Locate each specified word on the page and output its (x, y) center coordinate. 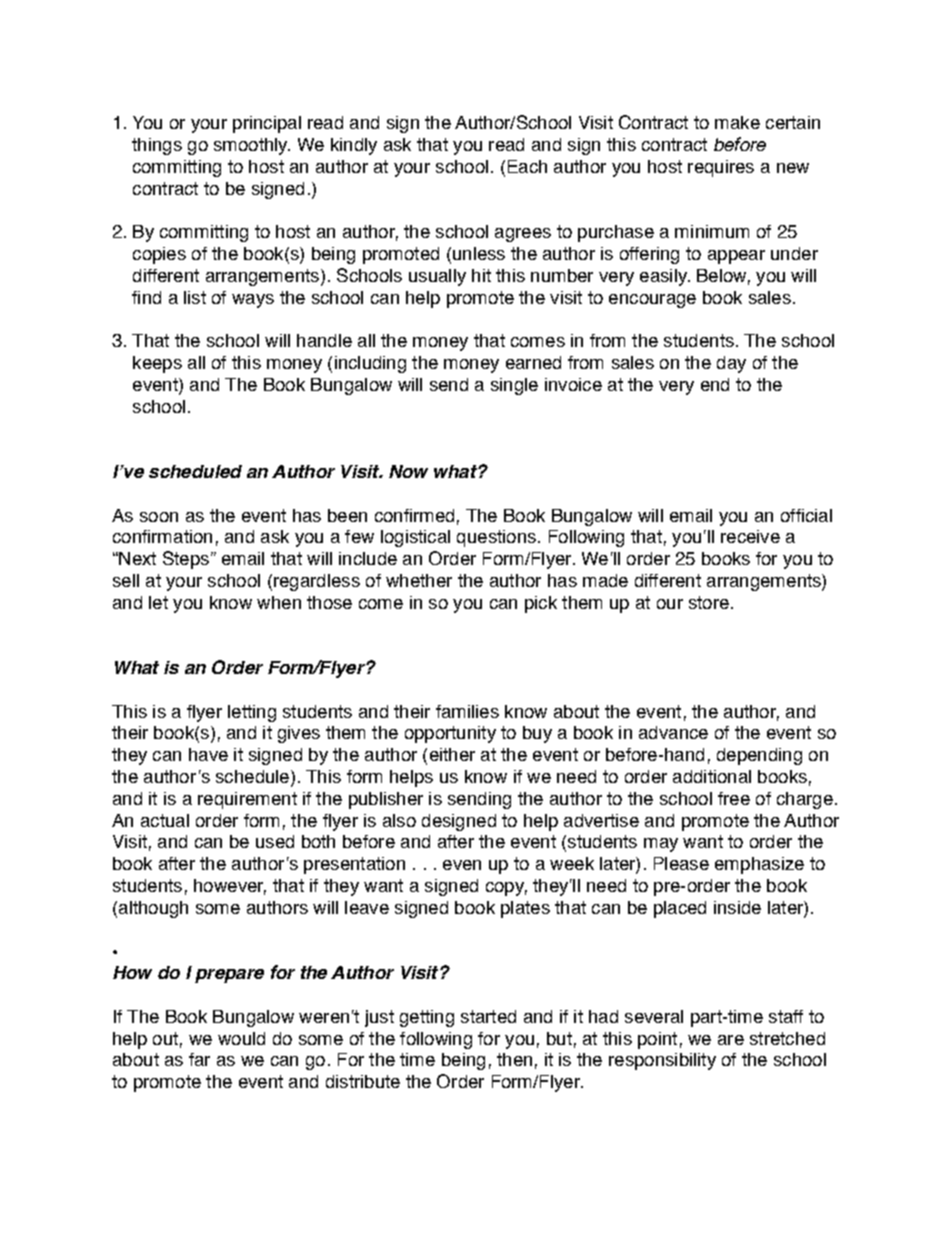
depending (759, 756)
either (452, 754)
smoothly (252, 146)
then (514, 1059)
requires (721, 168)
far (199, 1059)
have (208, 754)
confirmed (414, 515)
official (806, 515)
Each (527, 166)
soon (159, 517)
